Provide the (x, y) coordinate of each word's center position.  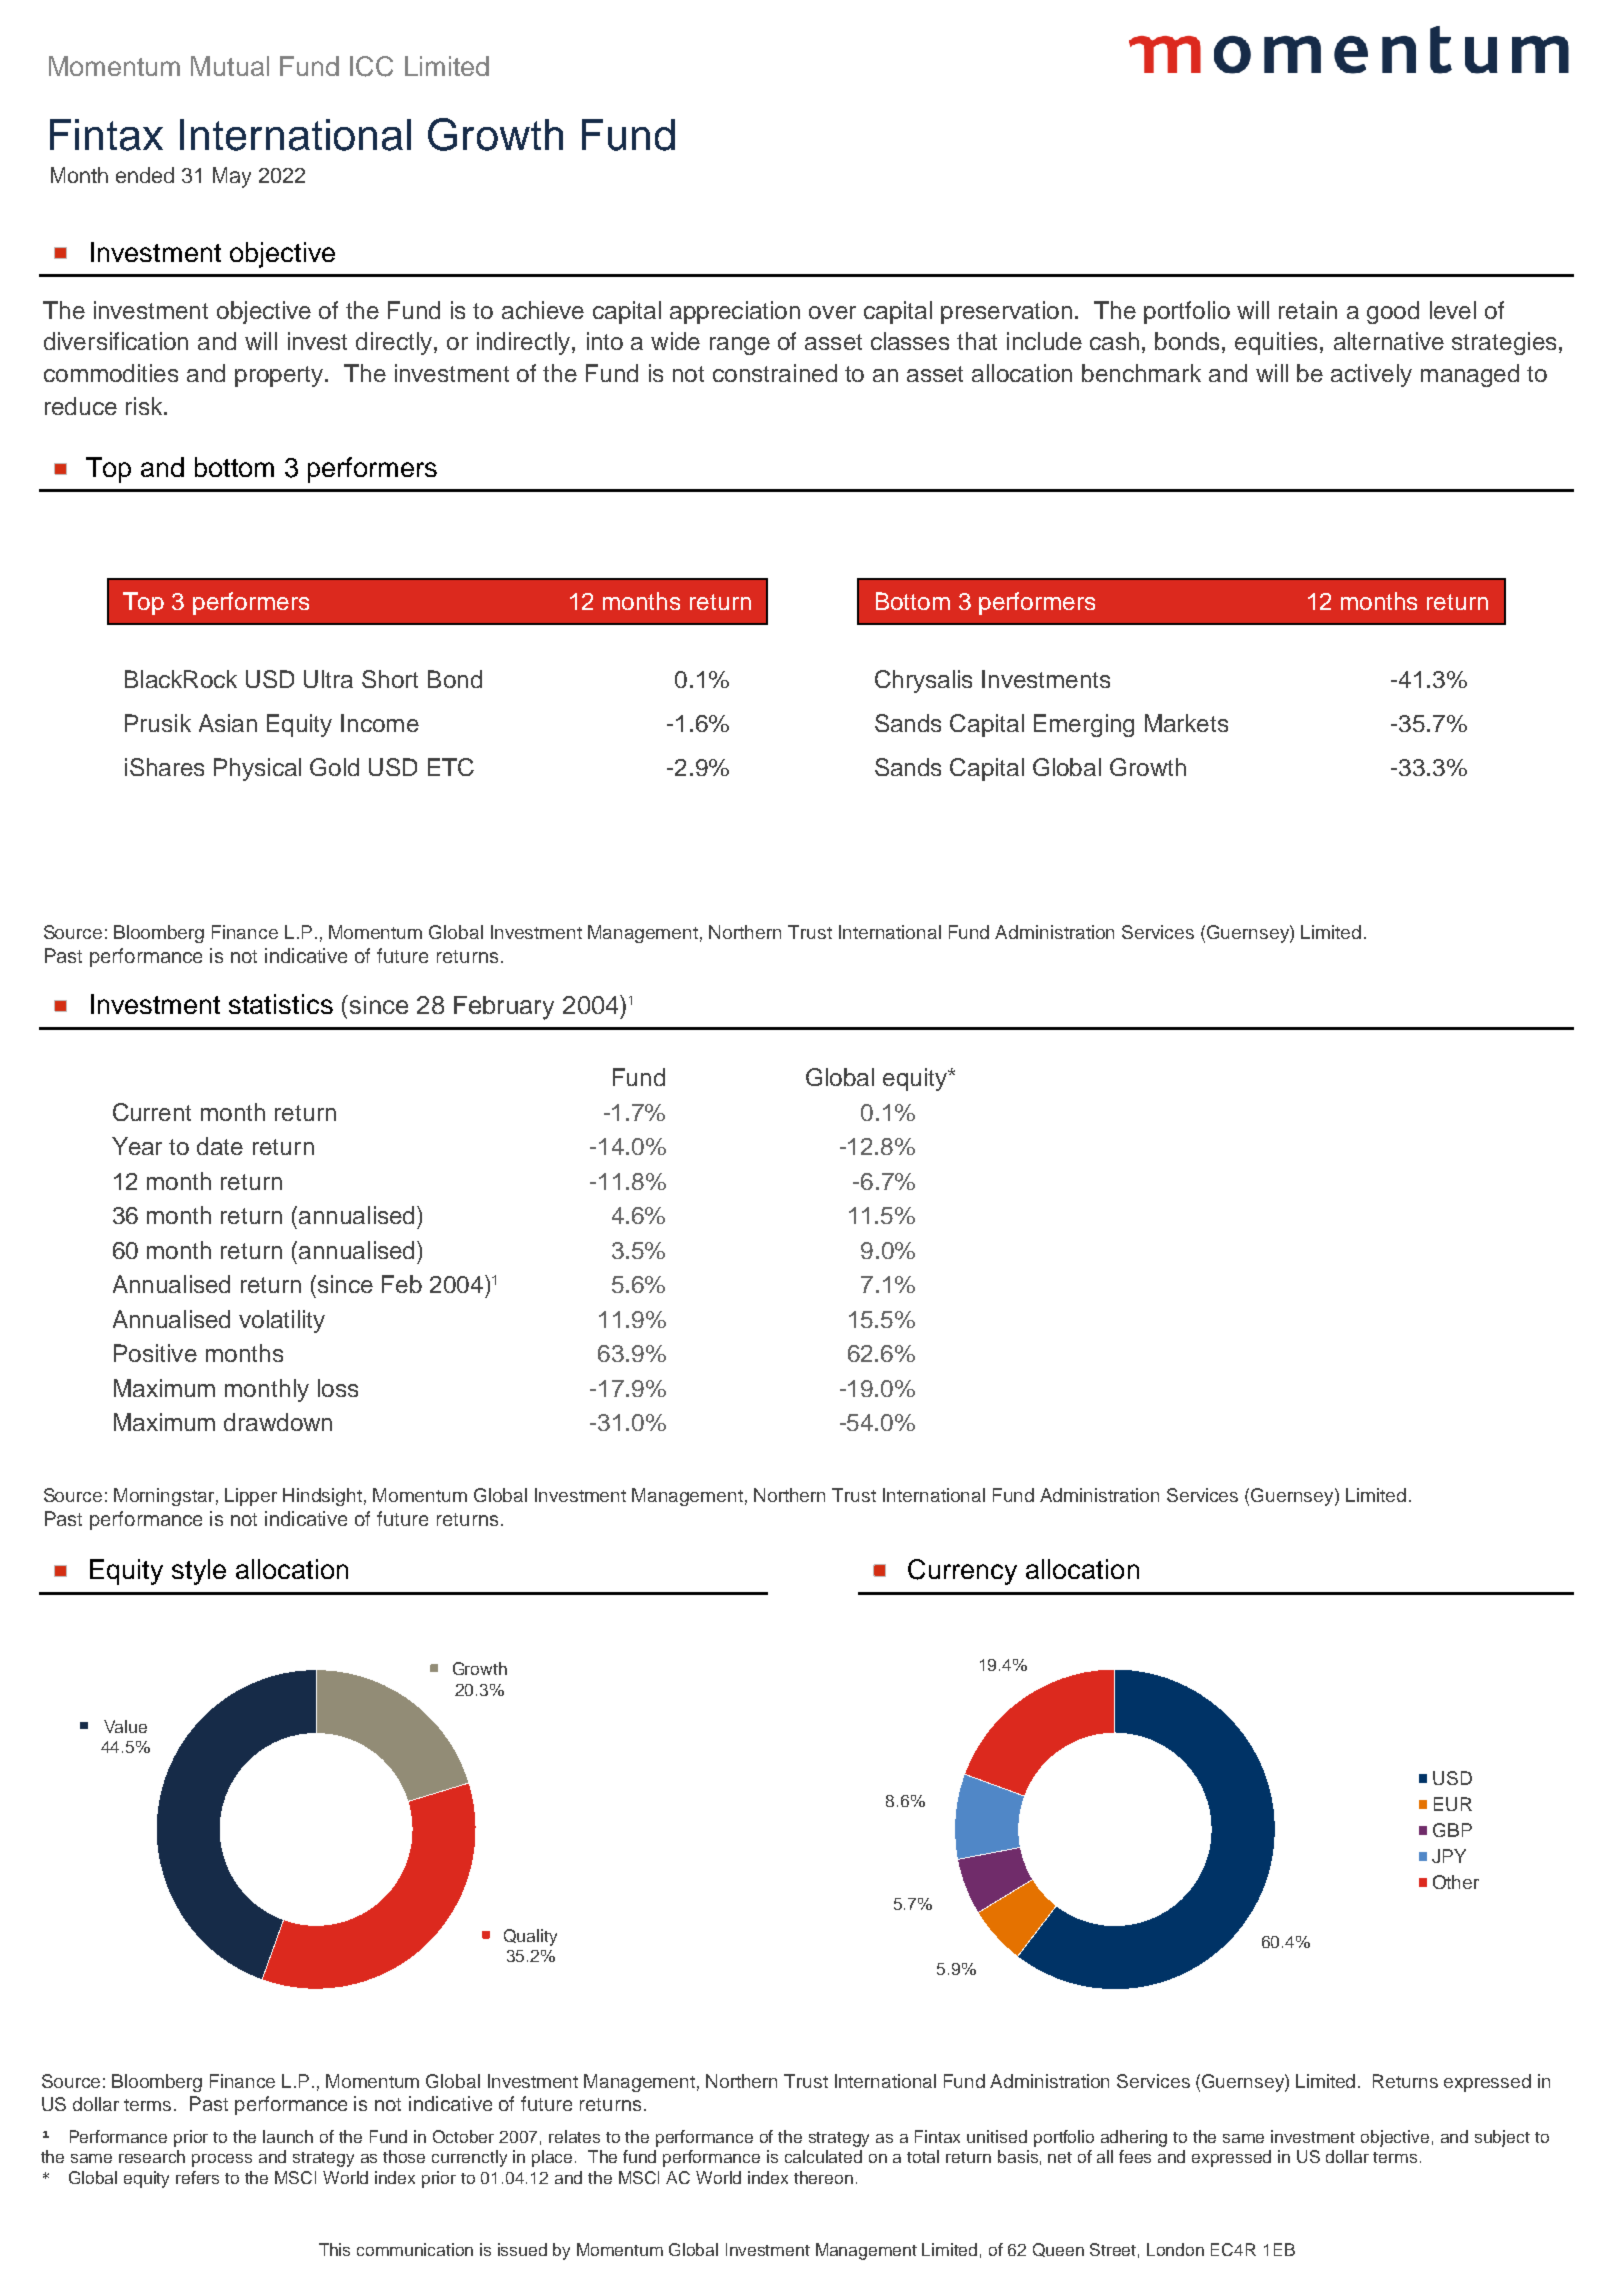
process (222, 2160)
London (1175, 2249)
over (832, 312)
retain (1308, 310)
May (232, 177)
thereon (823, 2177)
